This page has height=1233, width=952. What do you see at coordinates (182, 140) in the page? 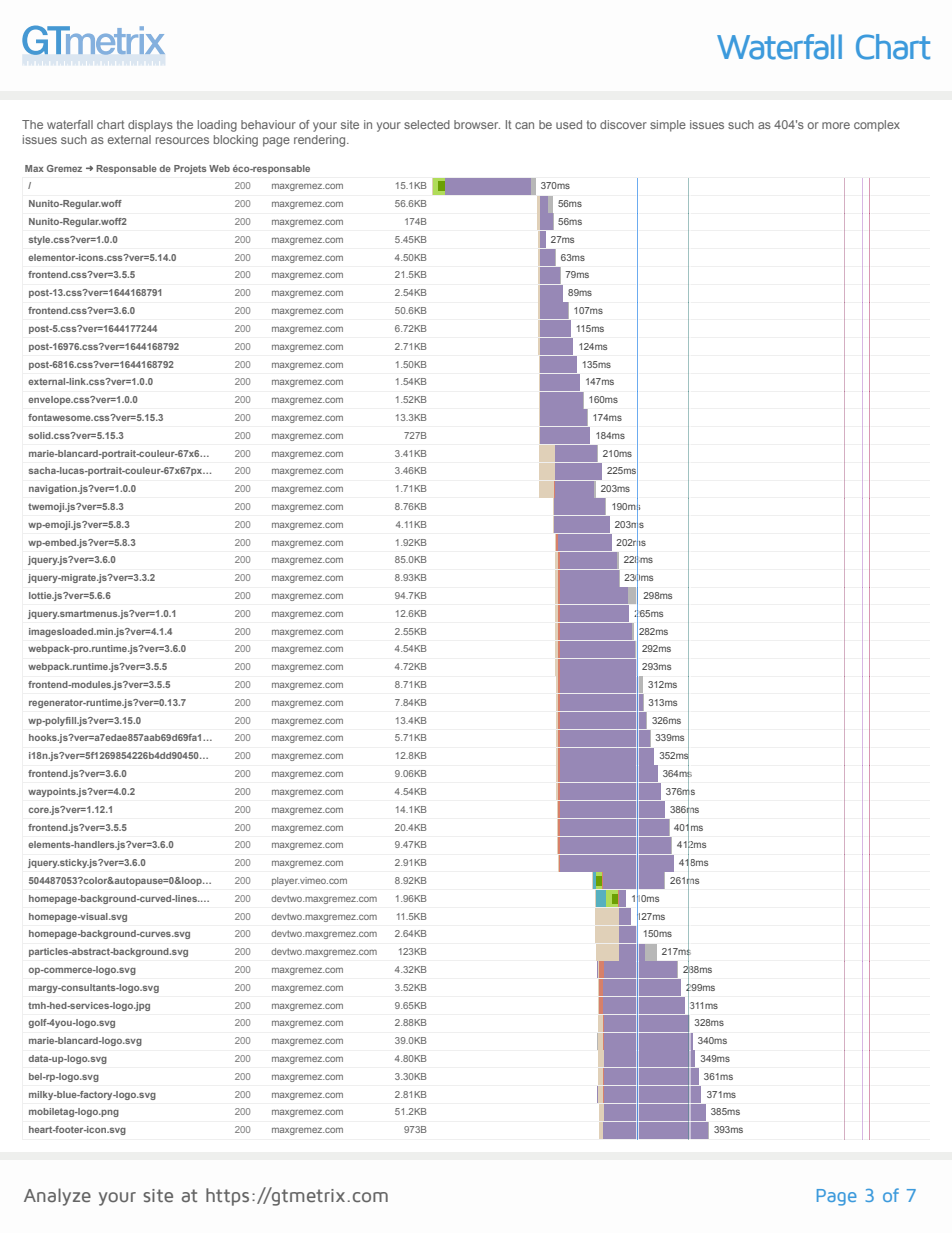
I see `resources` at bounding box center [182, 140].
